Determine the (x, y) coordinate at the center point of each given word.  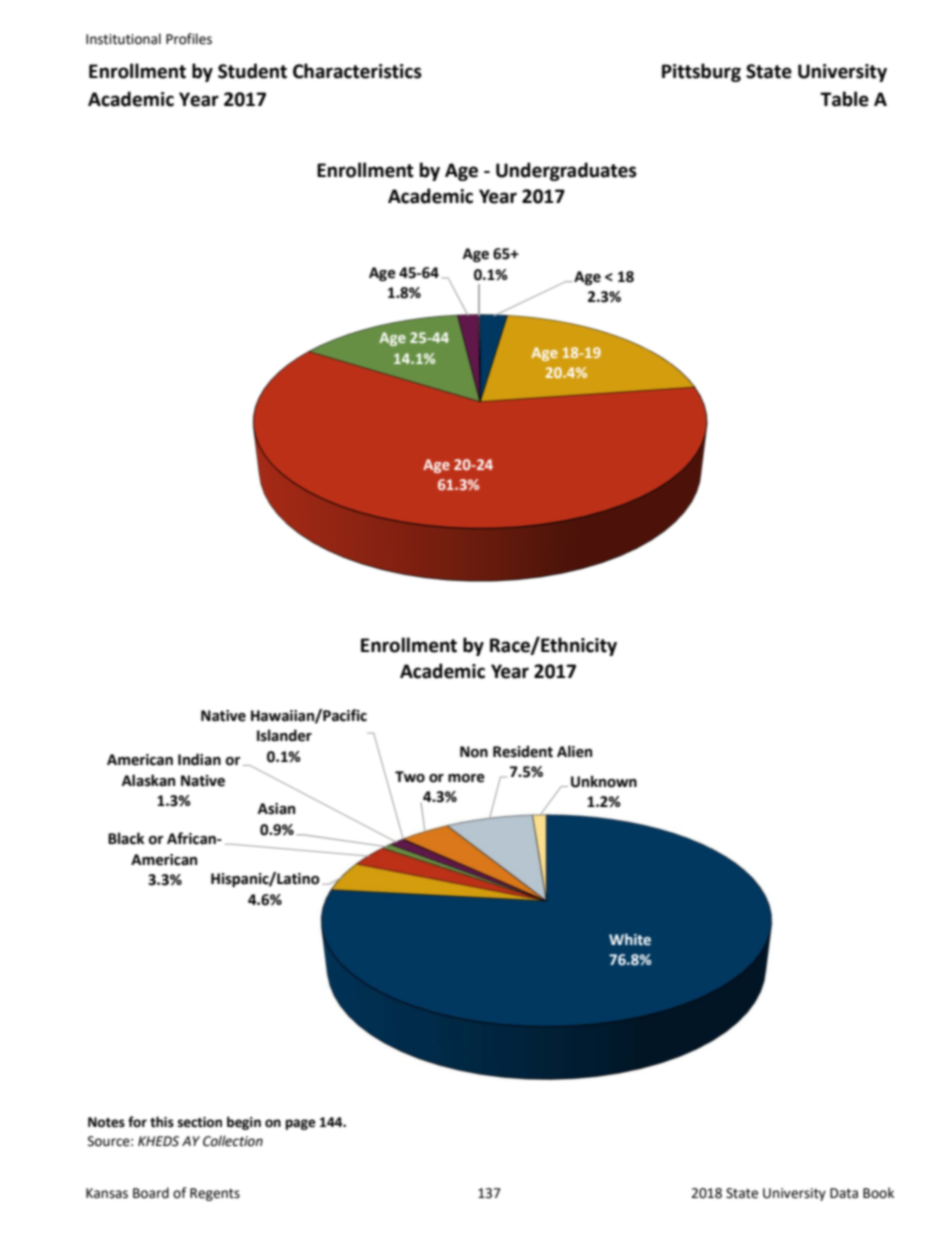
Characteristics (357, 71)
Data (844, 1193)
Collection (233, 1141)
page (301, 1124)
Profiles (189, 39)
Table (844, 99)
